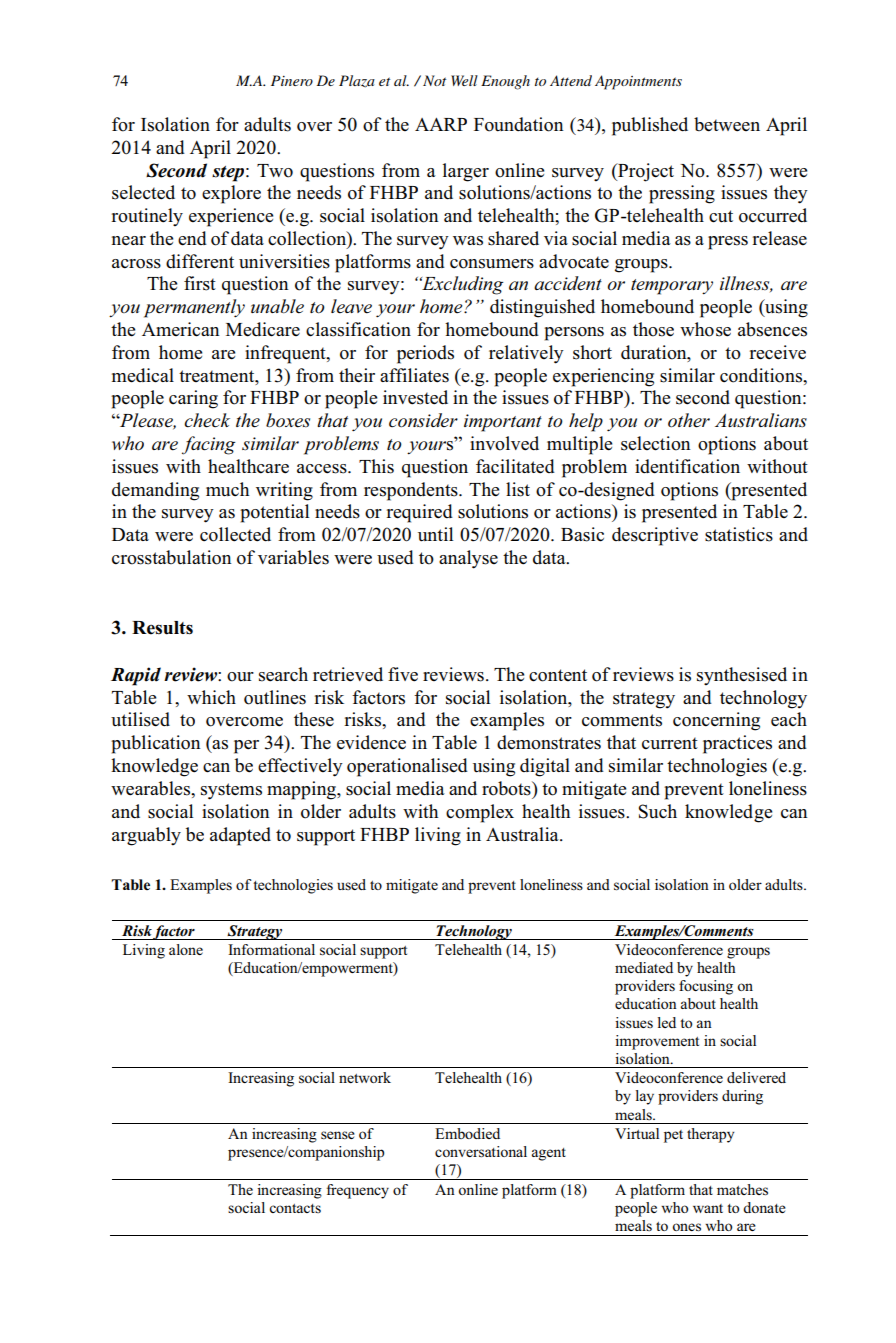  Describe the element at coordinates (231, 194) in the screenshot. I see `explore` at that location.
